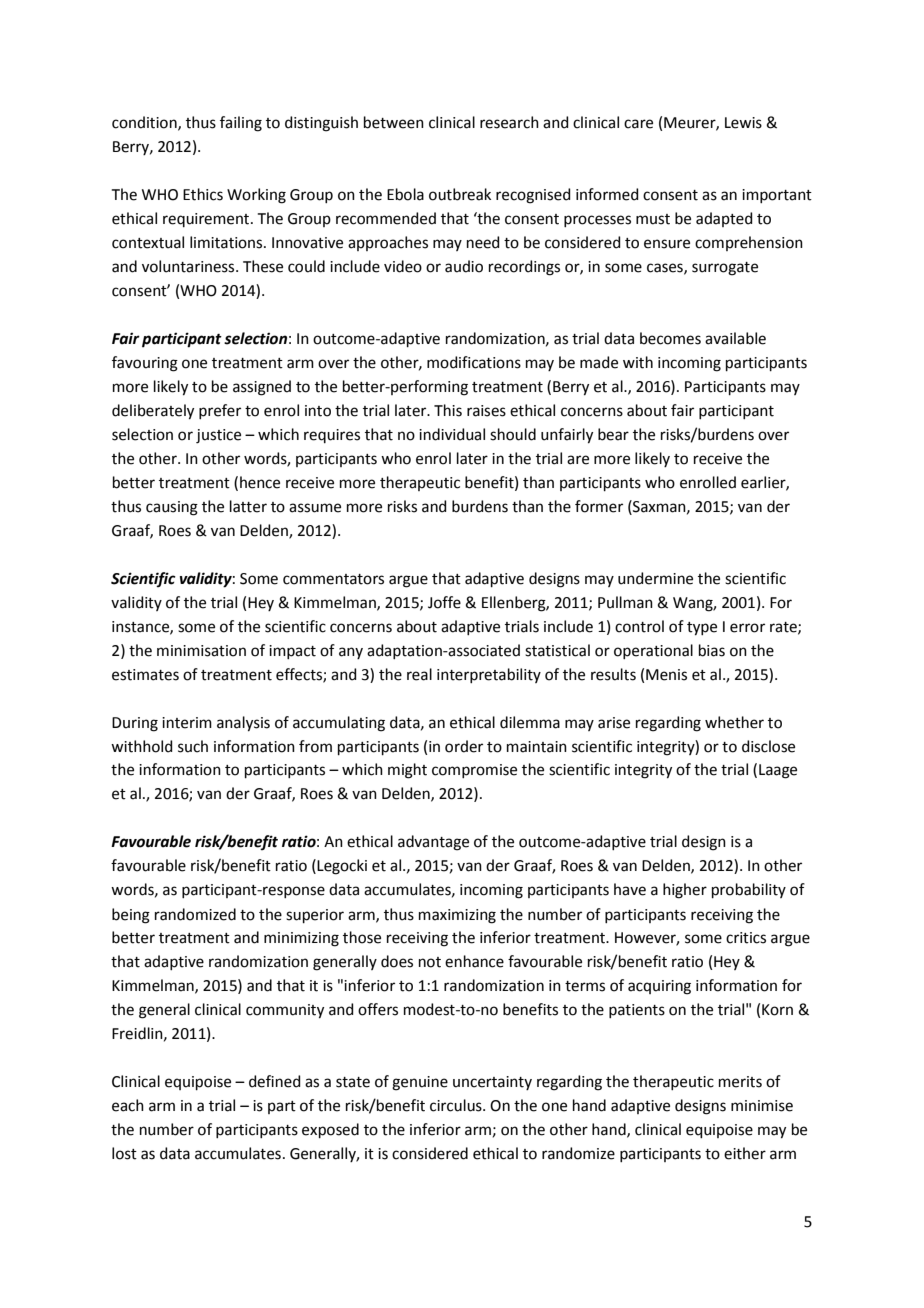  Describe the element at coordinates (685, 891) in the screenshot. I see `higher` at that location.
